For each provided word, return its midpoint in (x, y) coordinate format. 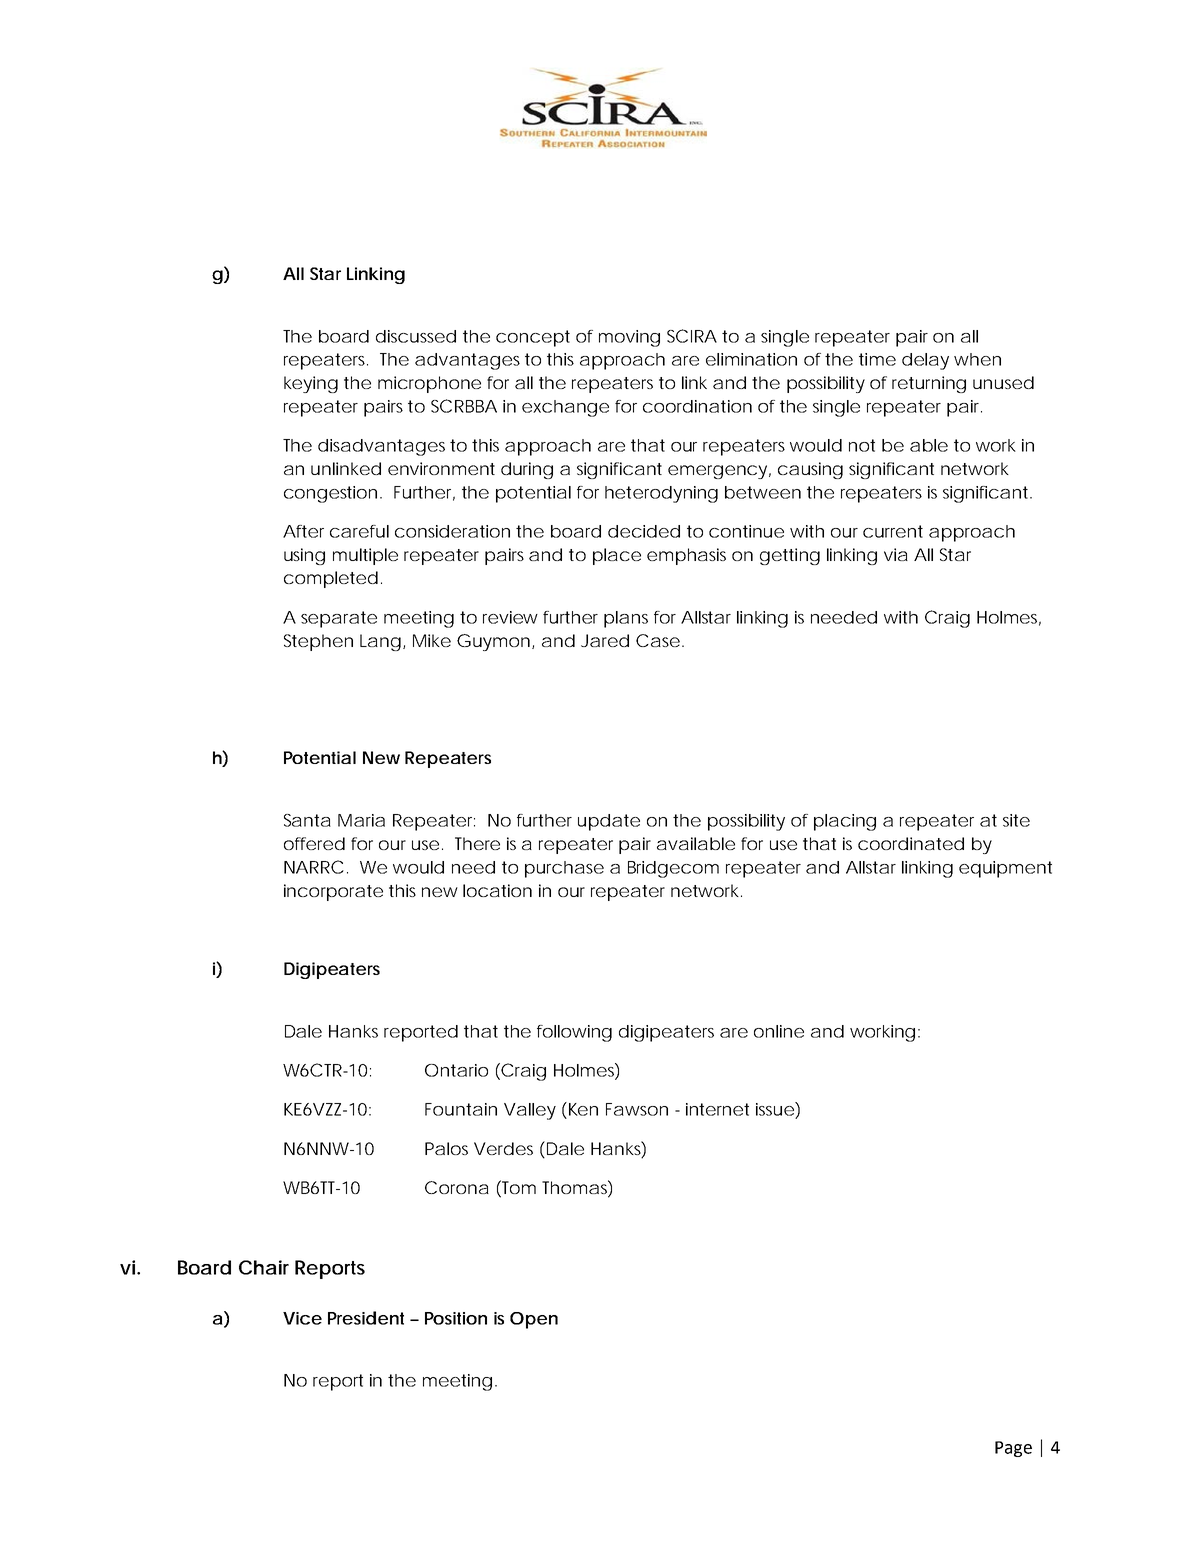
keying (311, 384)
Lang (380, 642)
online (779, 1031)
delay (925, 361)
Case (658, 640)
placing (845, 822)
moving (629, 338)
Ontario (456, 1070)
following (574, 1033)
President (366, 1318)
